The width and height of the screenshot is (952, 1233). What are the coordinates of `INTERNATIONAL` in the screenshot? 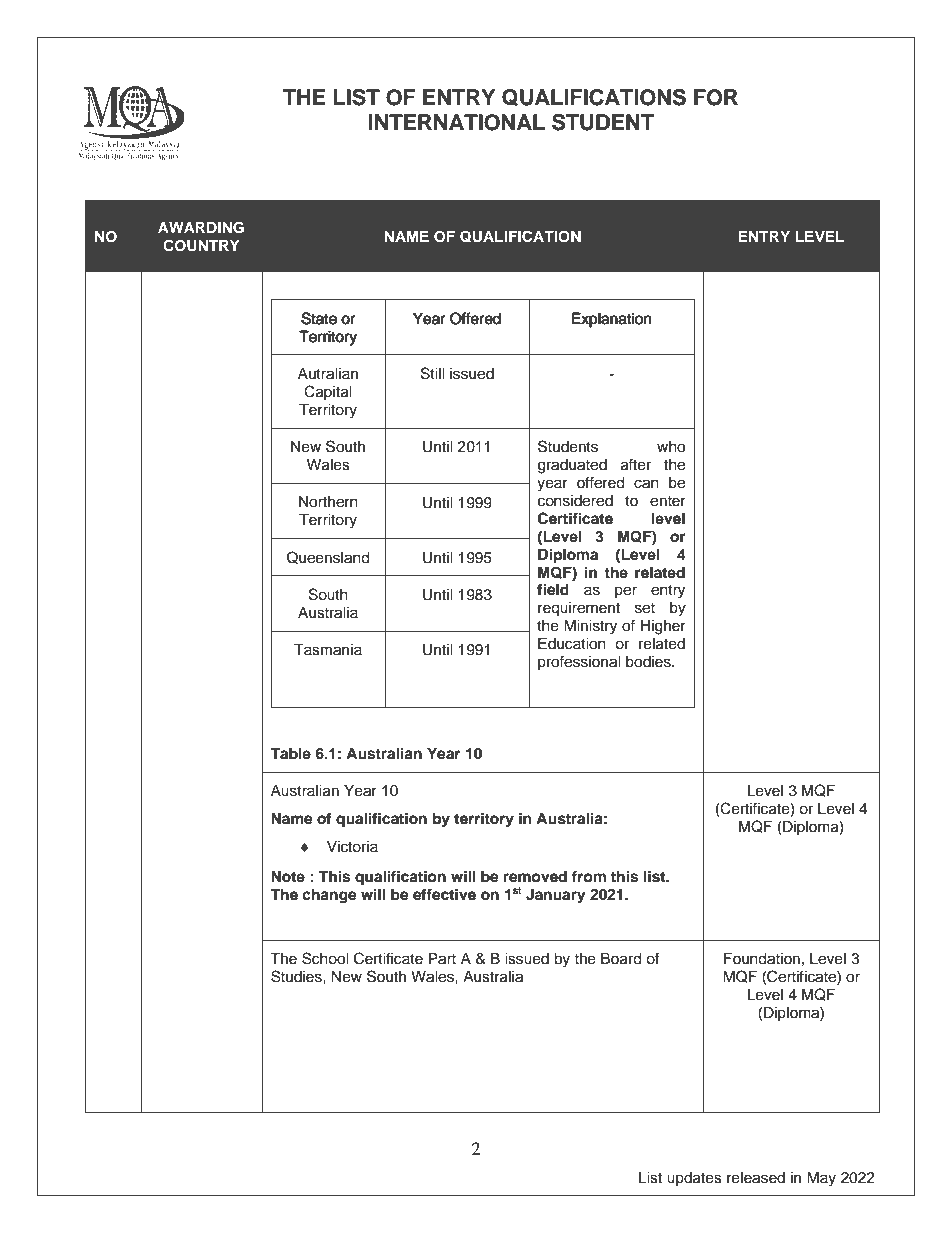 It's located at (456, 122).
